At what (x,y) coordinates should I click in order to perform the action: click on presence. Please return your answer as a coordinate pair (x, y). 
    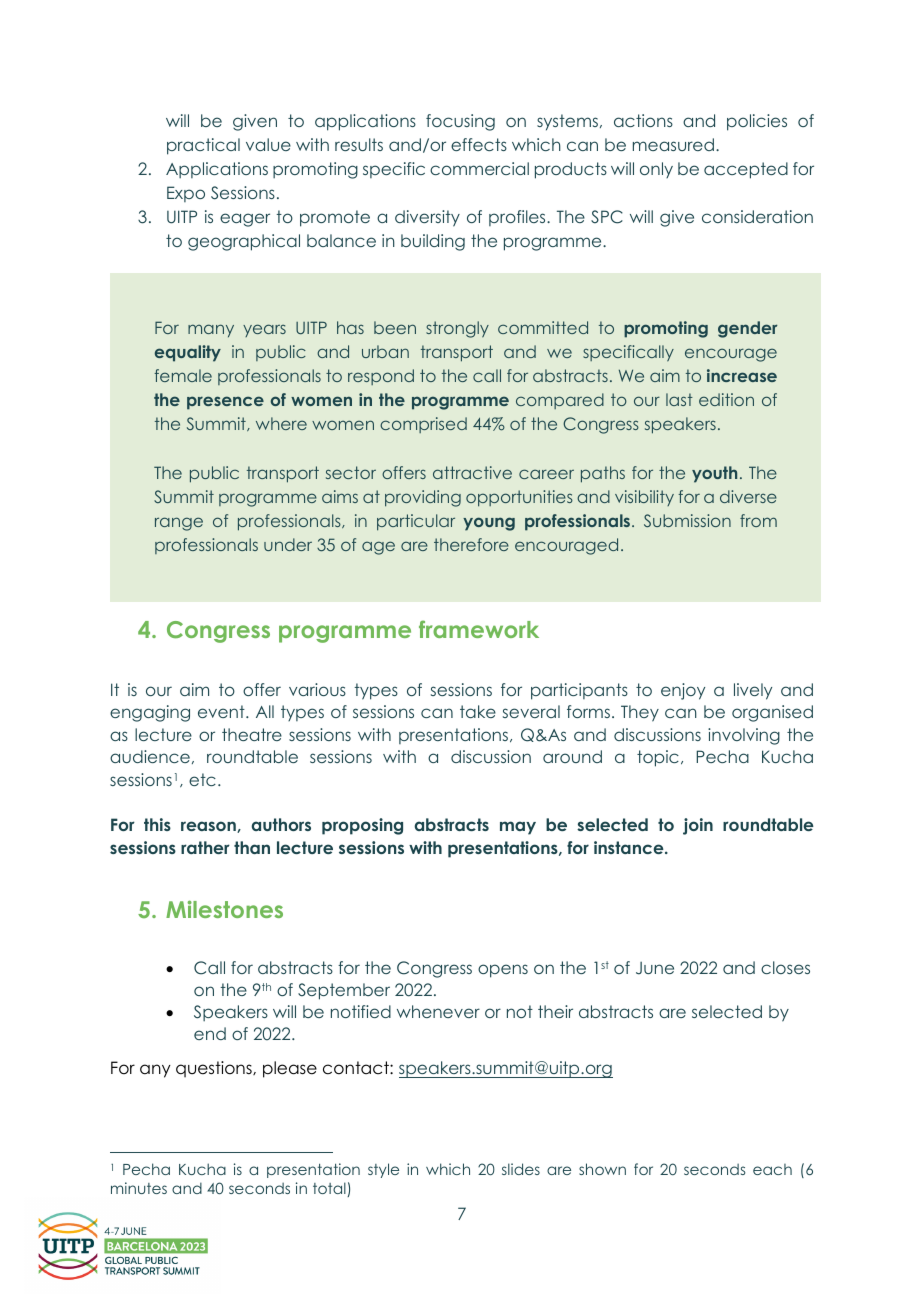
    Looking at the image, I should click on (225, 403).
